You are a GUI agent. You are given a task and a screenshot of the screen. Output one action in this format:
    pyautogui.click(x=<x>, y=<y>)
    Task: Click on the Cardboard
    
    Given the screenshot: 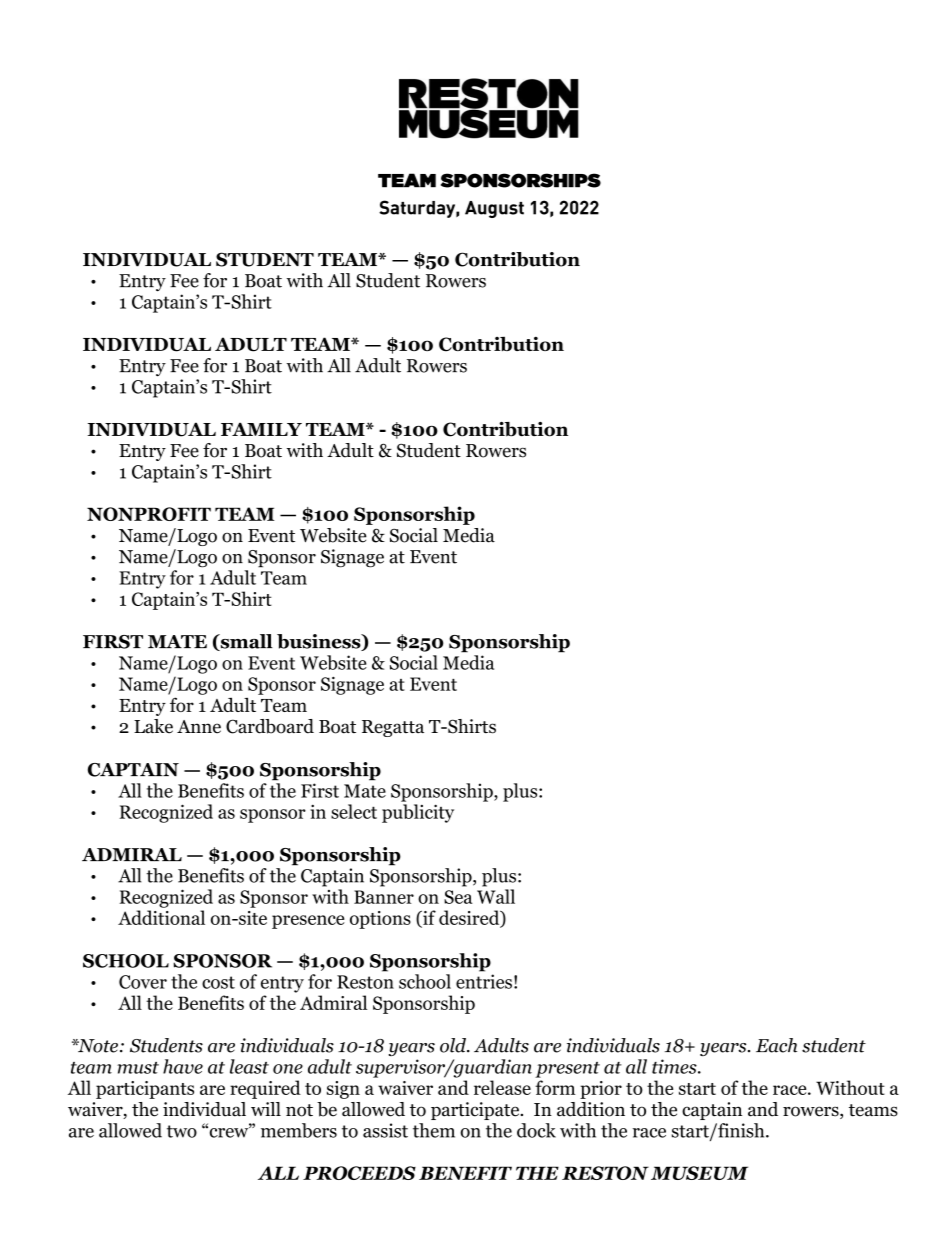 What is the action you would take?
    pyautogui.click(x=270, y=726)
